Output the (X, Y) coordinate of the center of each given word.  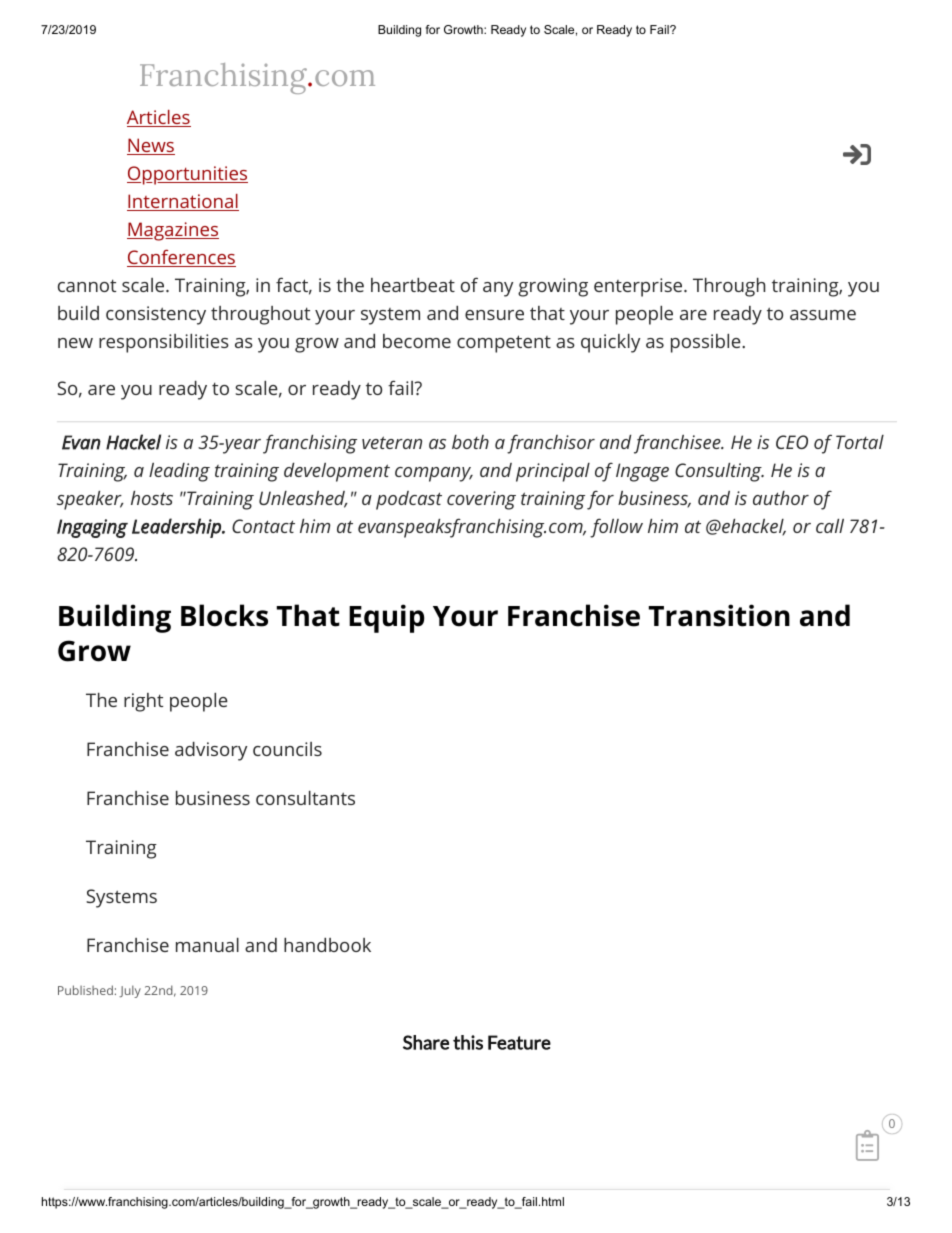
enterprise (638, 287)
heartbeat (413, 285)
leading (179, 472)
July (130, 991)
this (468, 1042)
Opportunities (187, 175)
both (470, 442)
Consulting (719, 472)
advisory (211, 751)
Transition (719, 615)
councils (287, 749)
